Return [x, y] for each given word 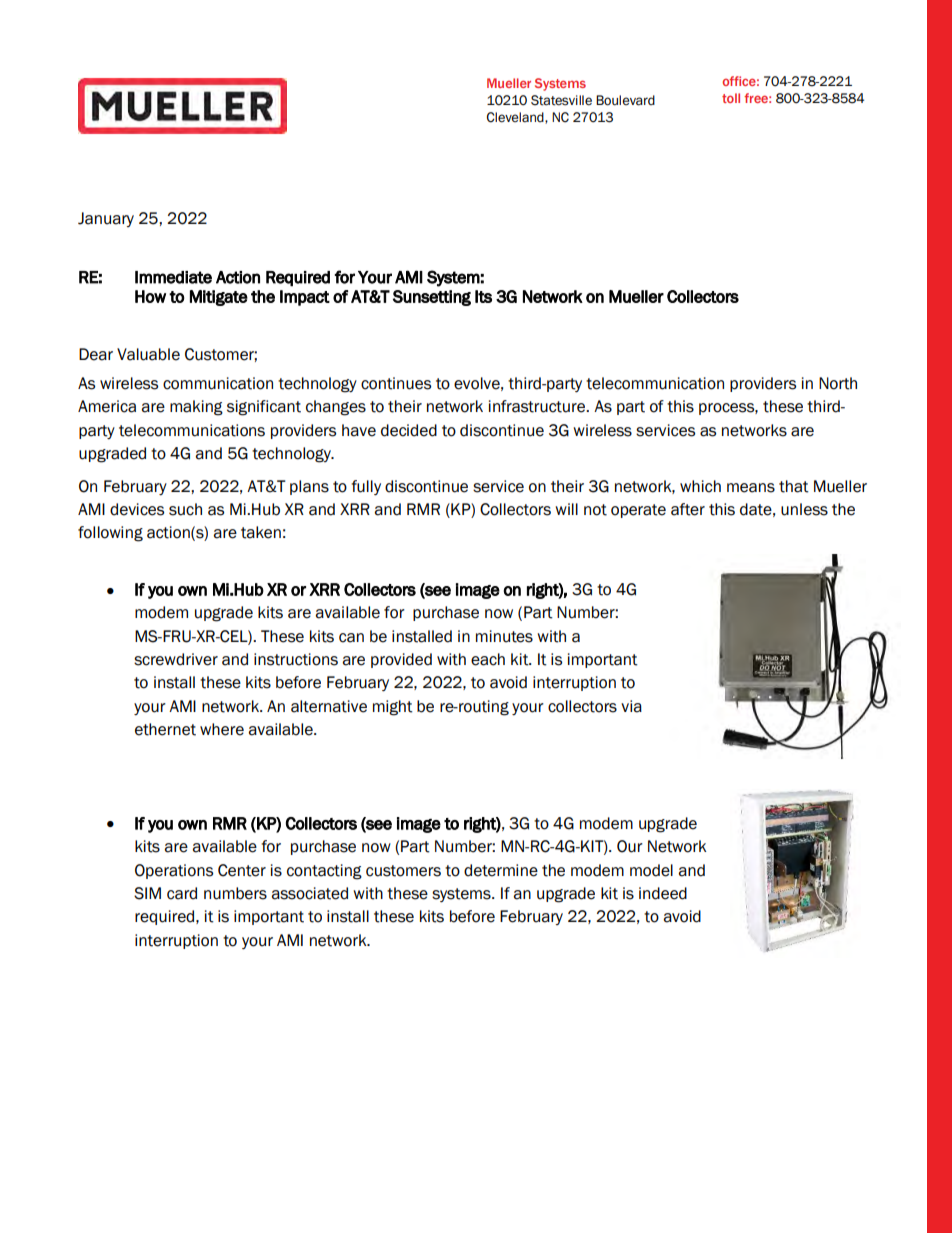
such [185, 509]
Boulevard [625, 100]
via [631, 706]
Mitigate [219, 298]
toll [731, 98]
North [838, 383]
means [751, 488]
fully [366, 487]
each [488, 659]
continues [396, 383]
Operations [174, 871]
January [106, 219]
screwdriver [176, 659]
